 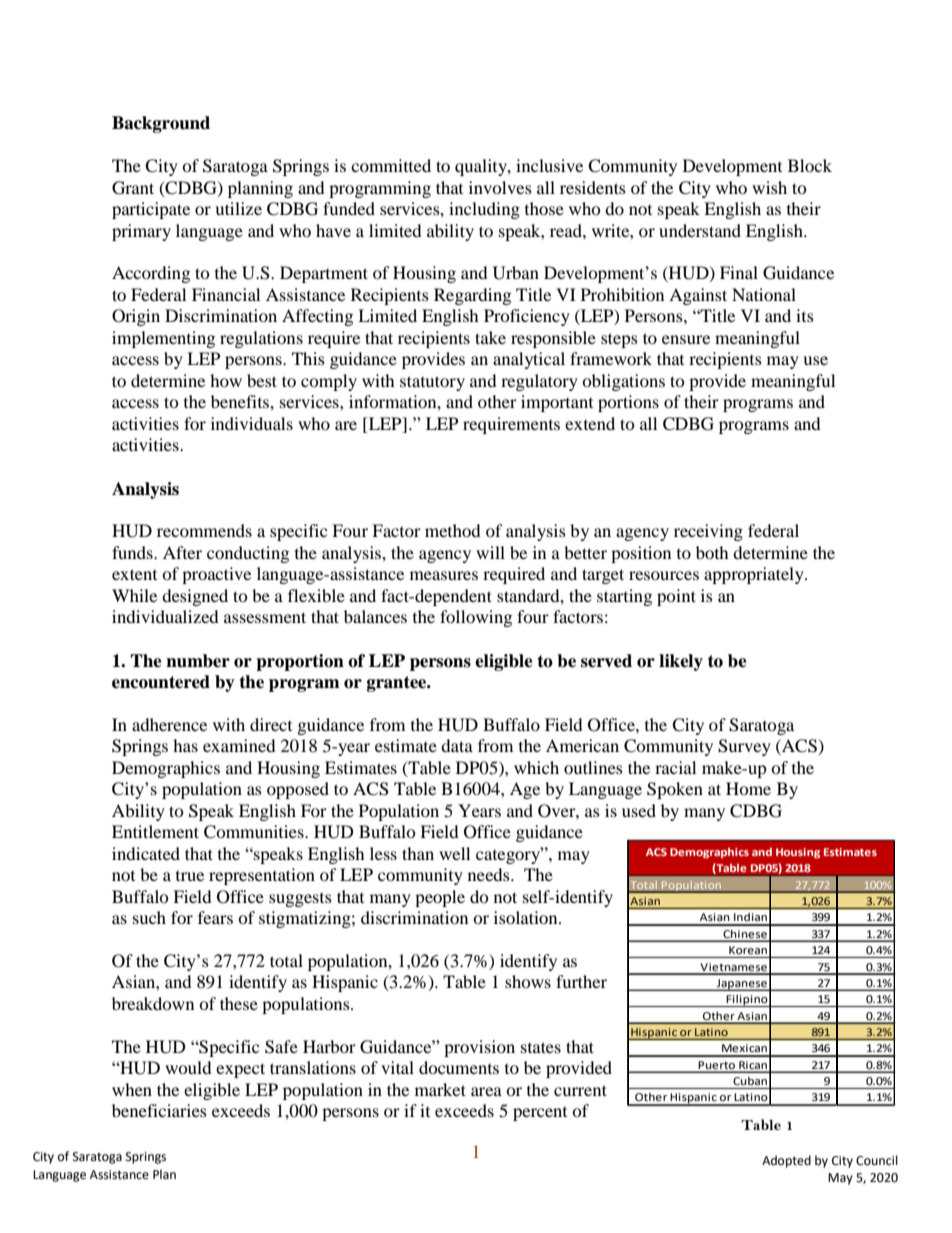 What do you see at coordinates (204, 530) in the document?
I see `recommends` at bounding box center [204, 530].
